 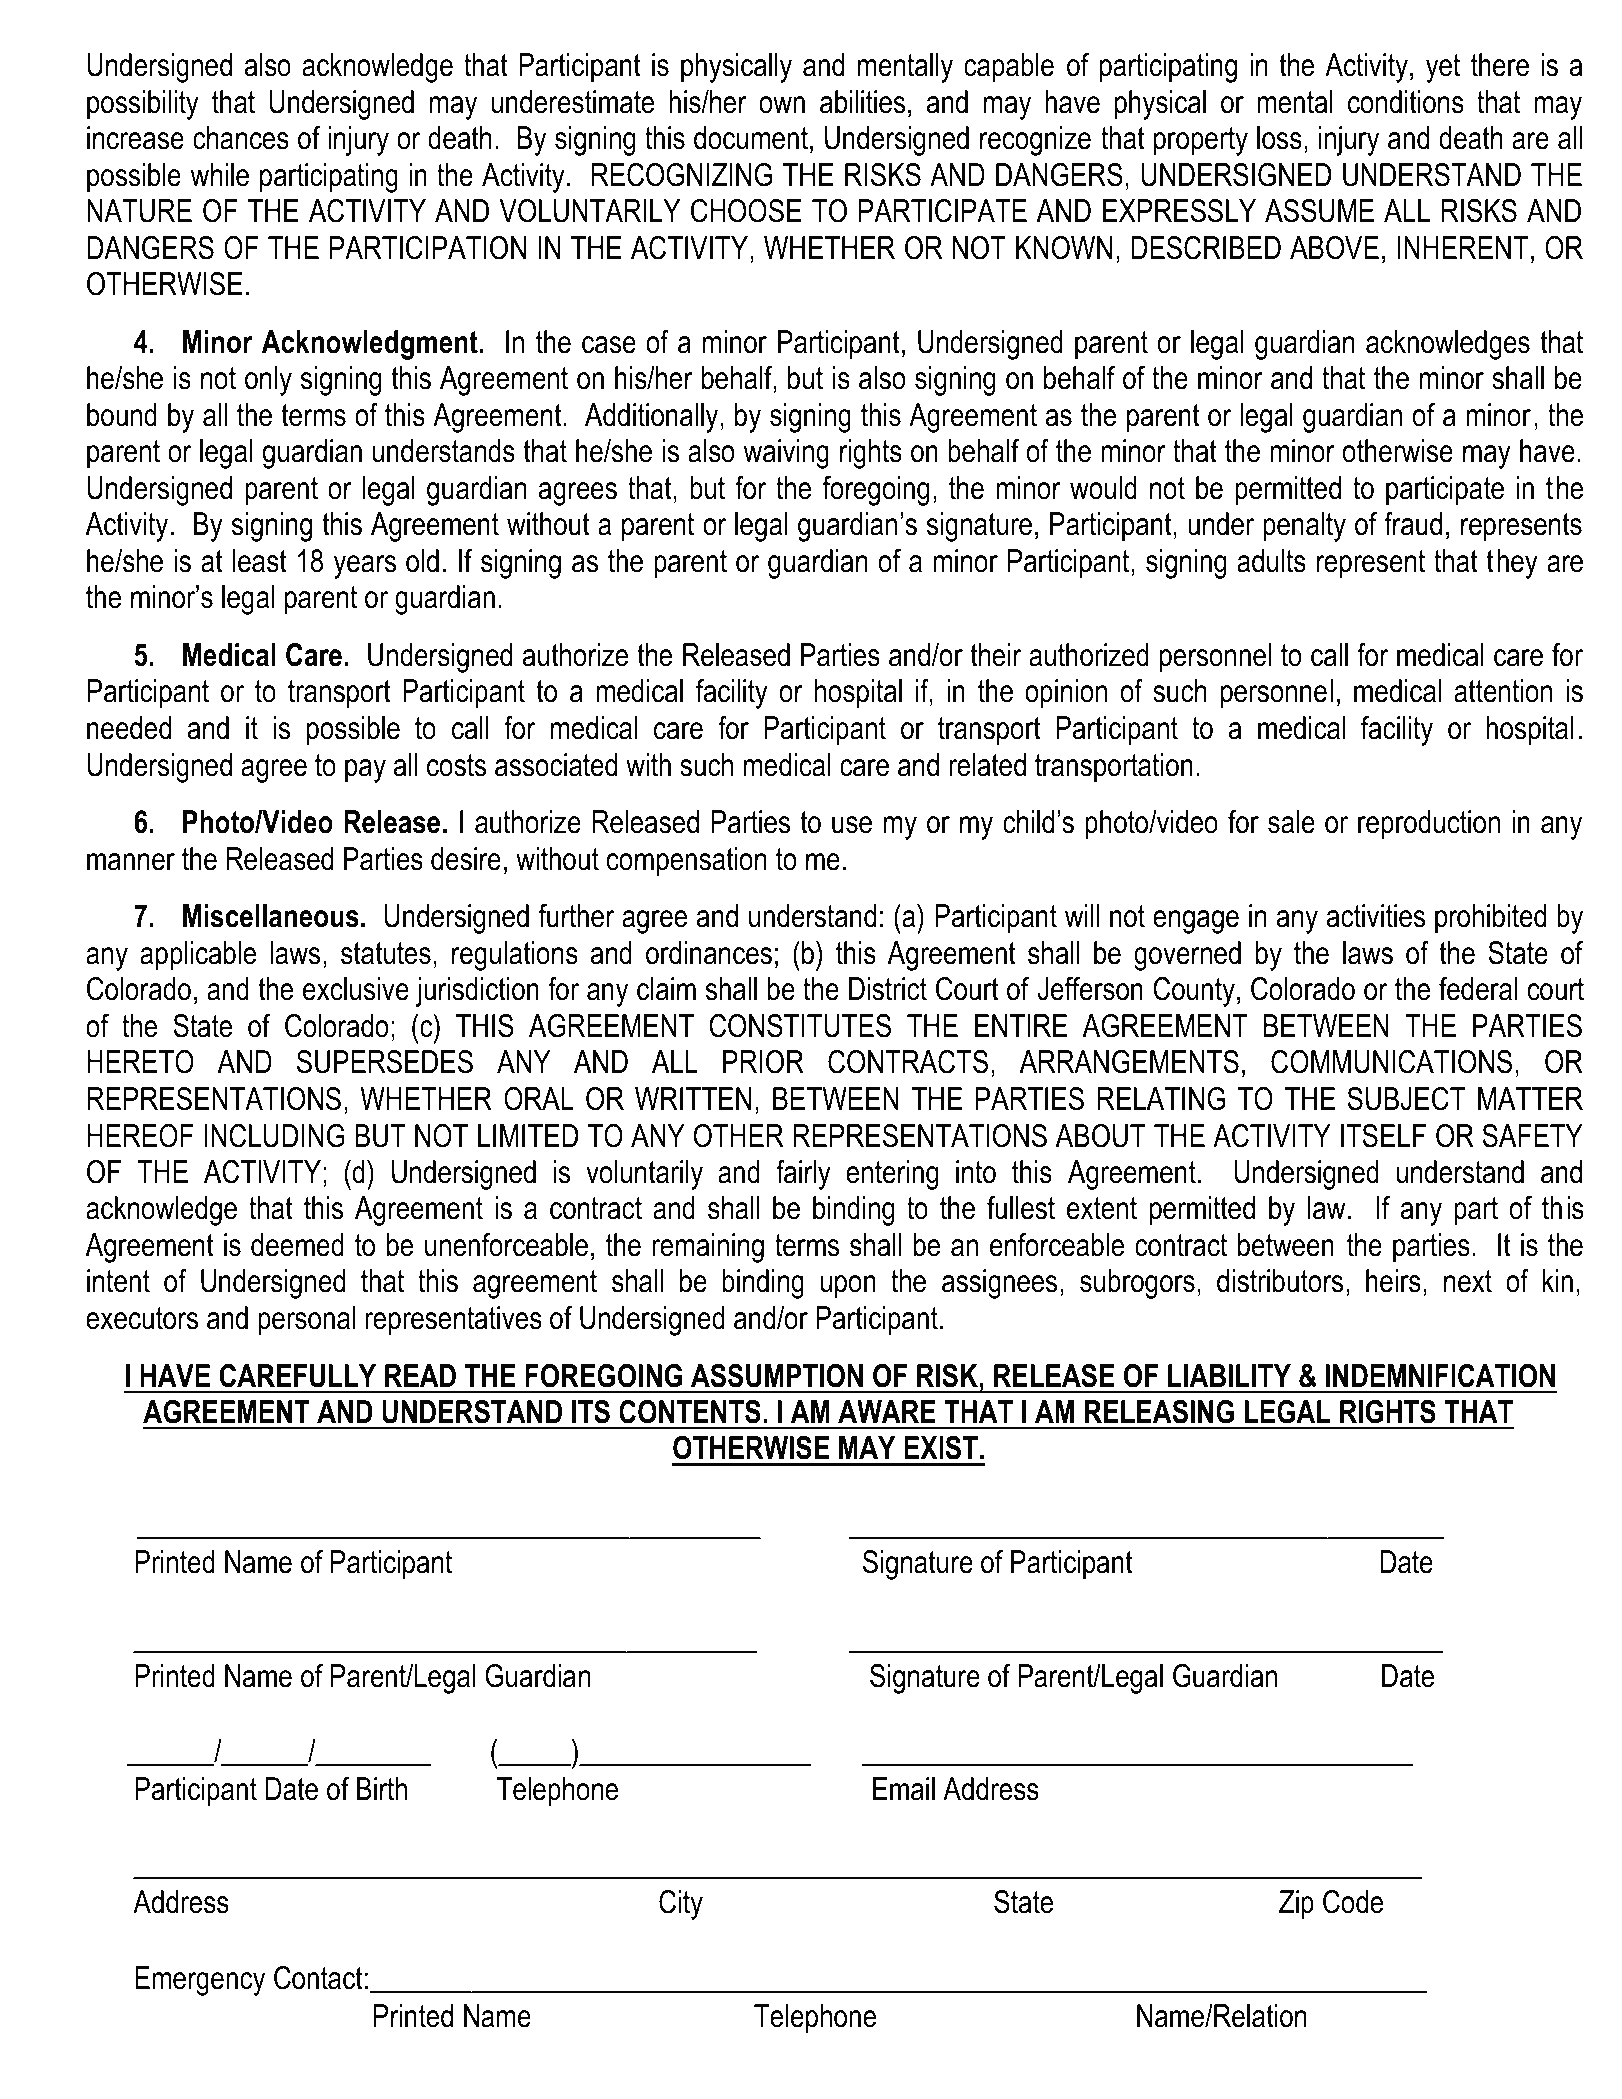 I want to click on chances, so click(x=241, y=138).
